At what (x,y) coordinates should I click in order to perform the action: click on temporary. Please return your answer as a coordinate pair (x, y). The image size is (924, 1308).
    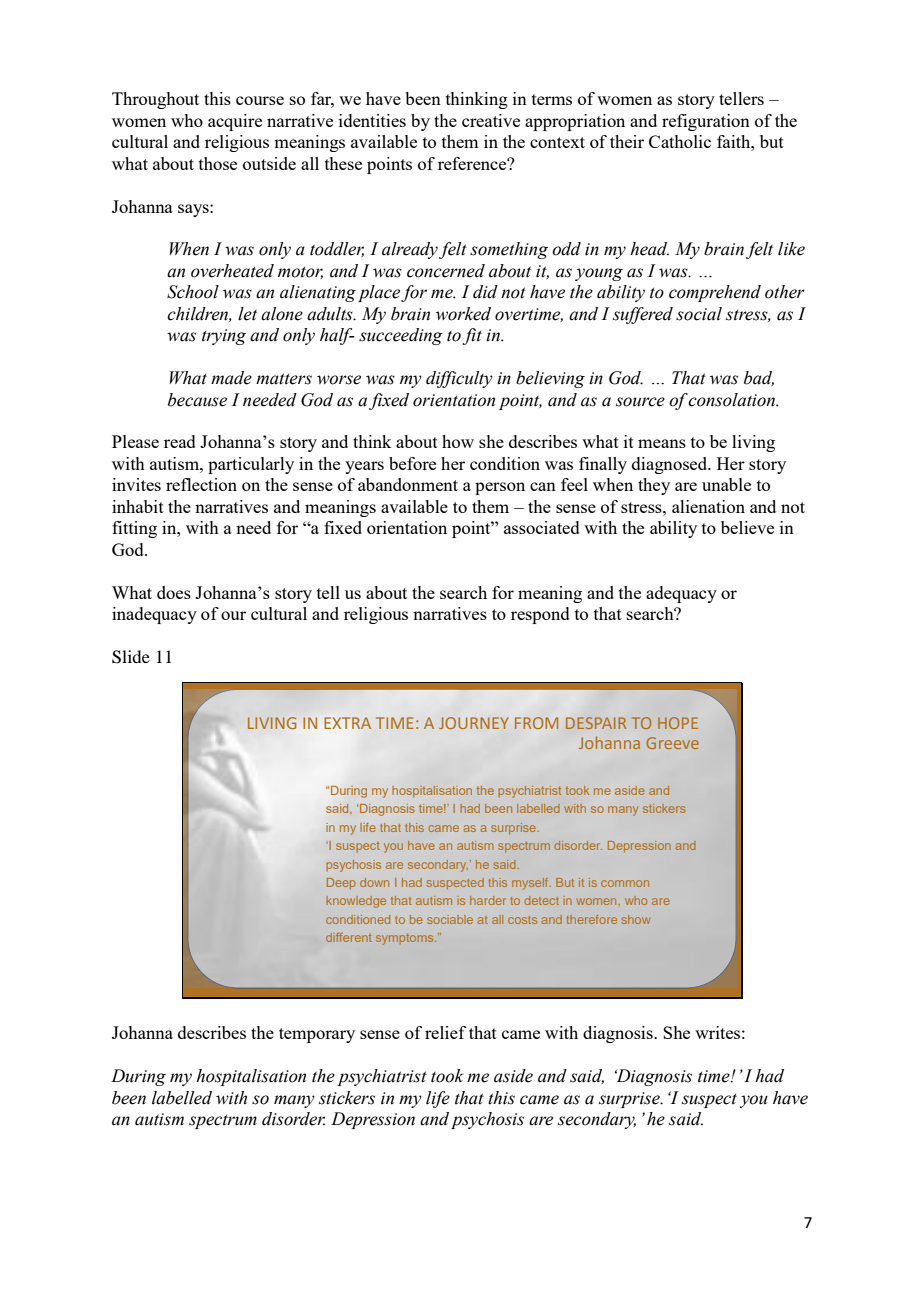
    Looking at the image, I should click on (317, 1035).
